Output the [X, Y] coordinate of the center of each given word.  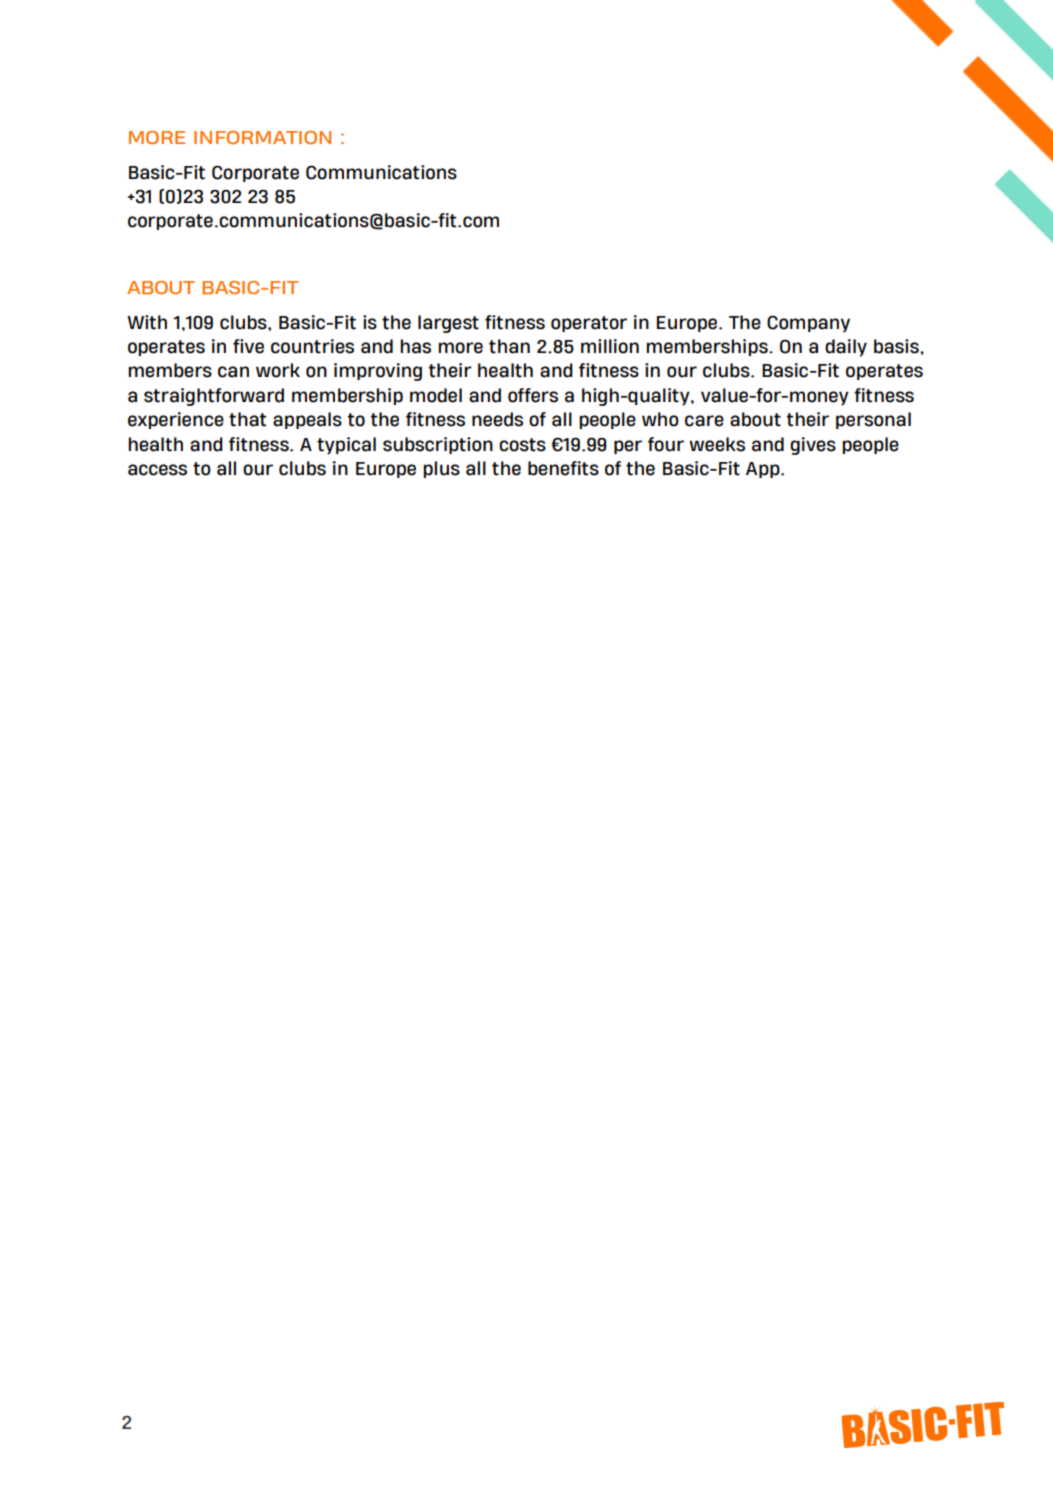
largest [448, 324]
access [157, 470]
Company [808, 324]
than [509, 346]
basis [897, 346]
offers [533, 395]
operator [589, 324]
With [147, 322]
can [233, 372]
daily [846, 348]
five [248, 346]
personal [873, 420]
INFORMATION [262, 137]
